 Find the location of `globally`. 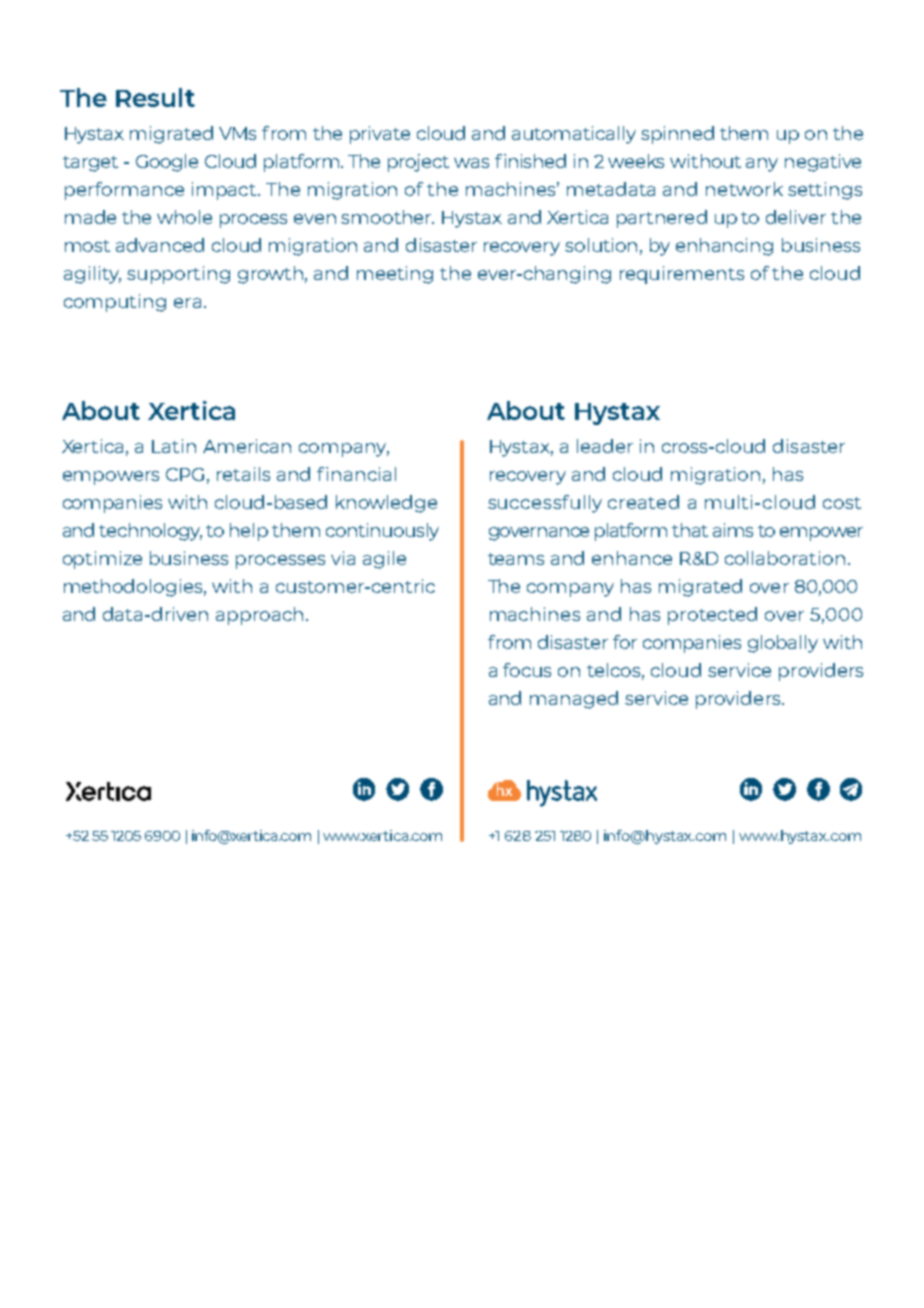

globally is located at coordinates (783, 644).
